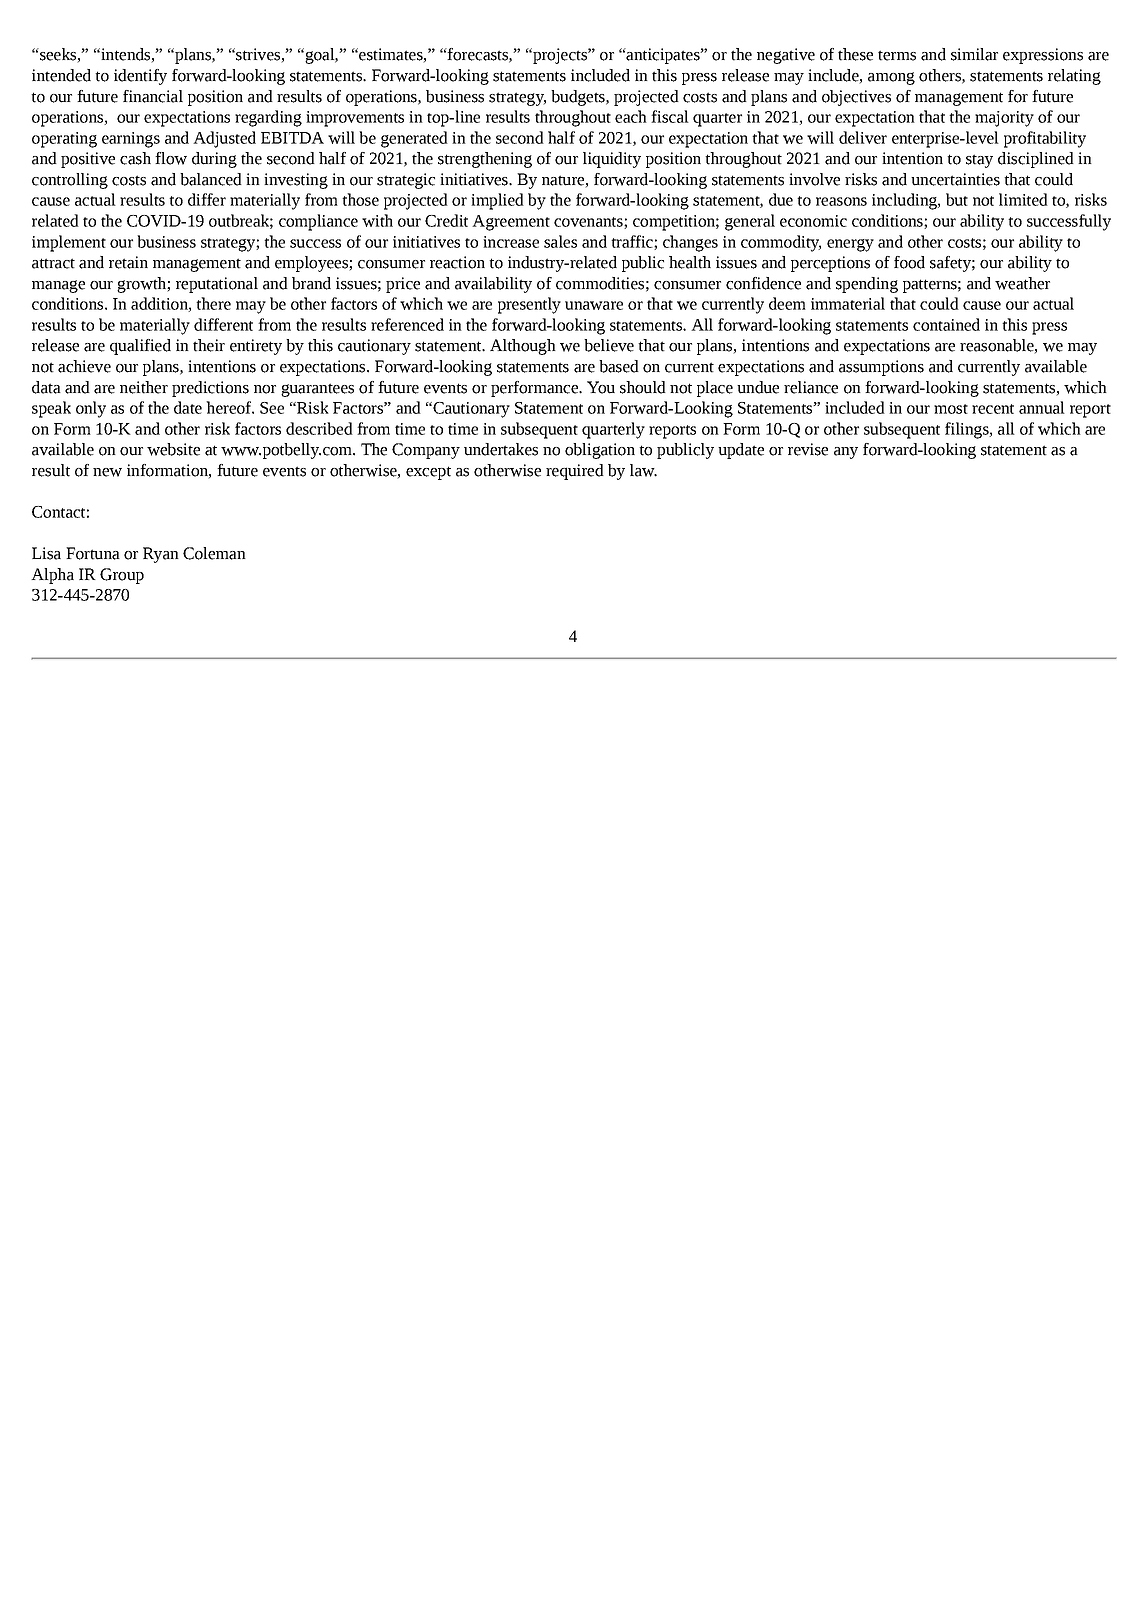 The width and height of the image is (1147, 1622). Describe the element at coordinates (560, 241) in the image. I see `sales` at that location.
